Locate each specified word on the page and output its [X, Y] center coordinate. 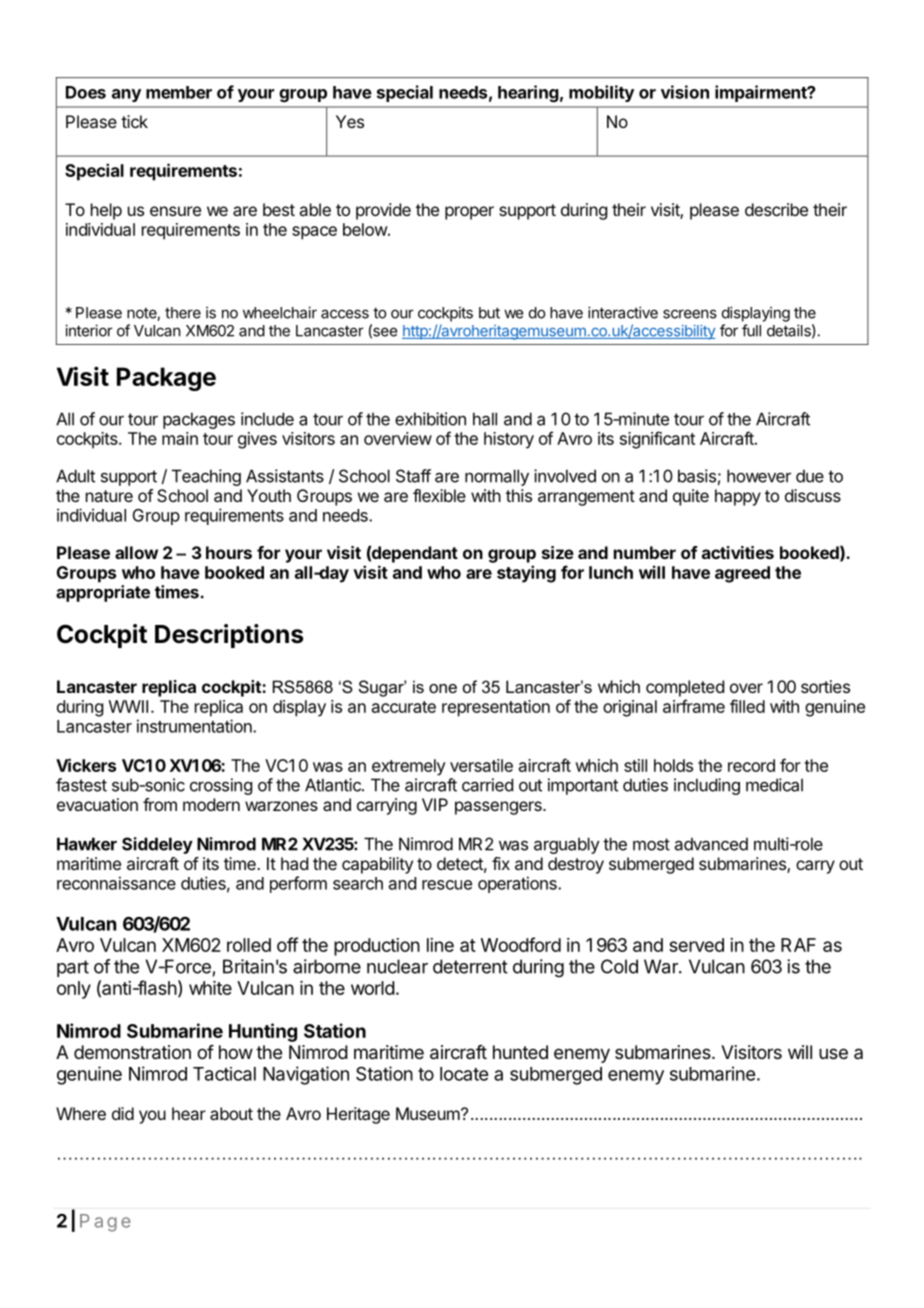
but [489, 313]
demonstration [132, 1052]
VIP [435, 804]
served [696, 945]
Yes [350, 121]
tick [134, 121]
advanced [711, 844]
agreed [742, 574]
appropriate [103, 593]
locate [464, 1074]
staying [526, 574]
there [183, 313]
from [160, 804]
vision [685, 92]
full [751, 330]
